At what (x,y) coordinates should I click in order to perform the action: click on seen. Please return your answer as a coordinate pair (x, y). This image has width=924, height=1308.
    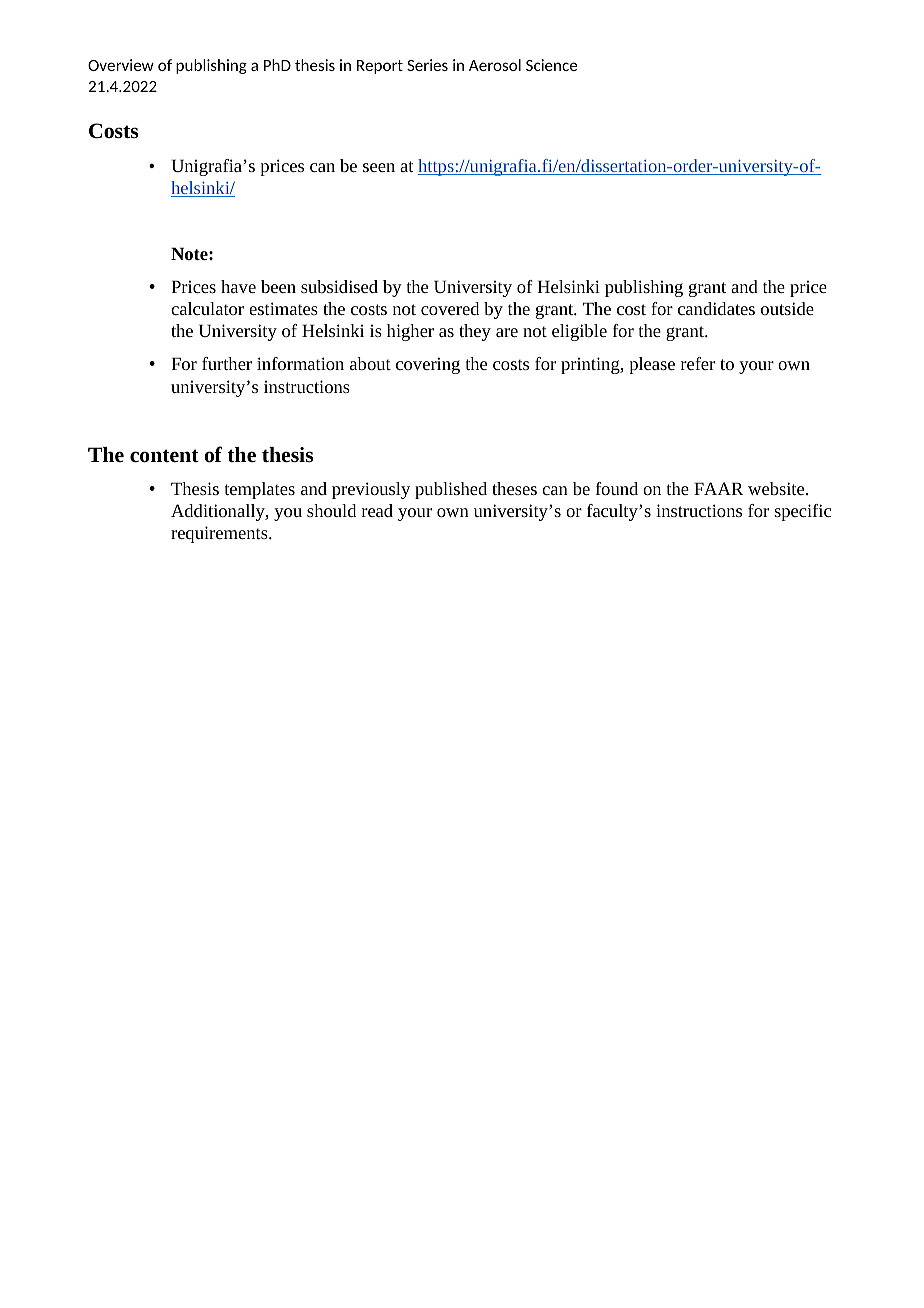
    Looking at the image, I should click on (379, 167).
